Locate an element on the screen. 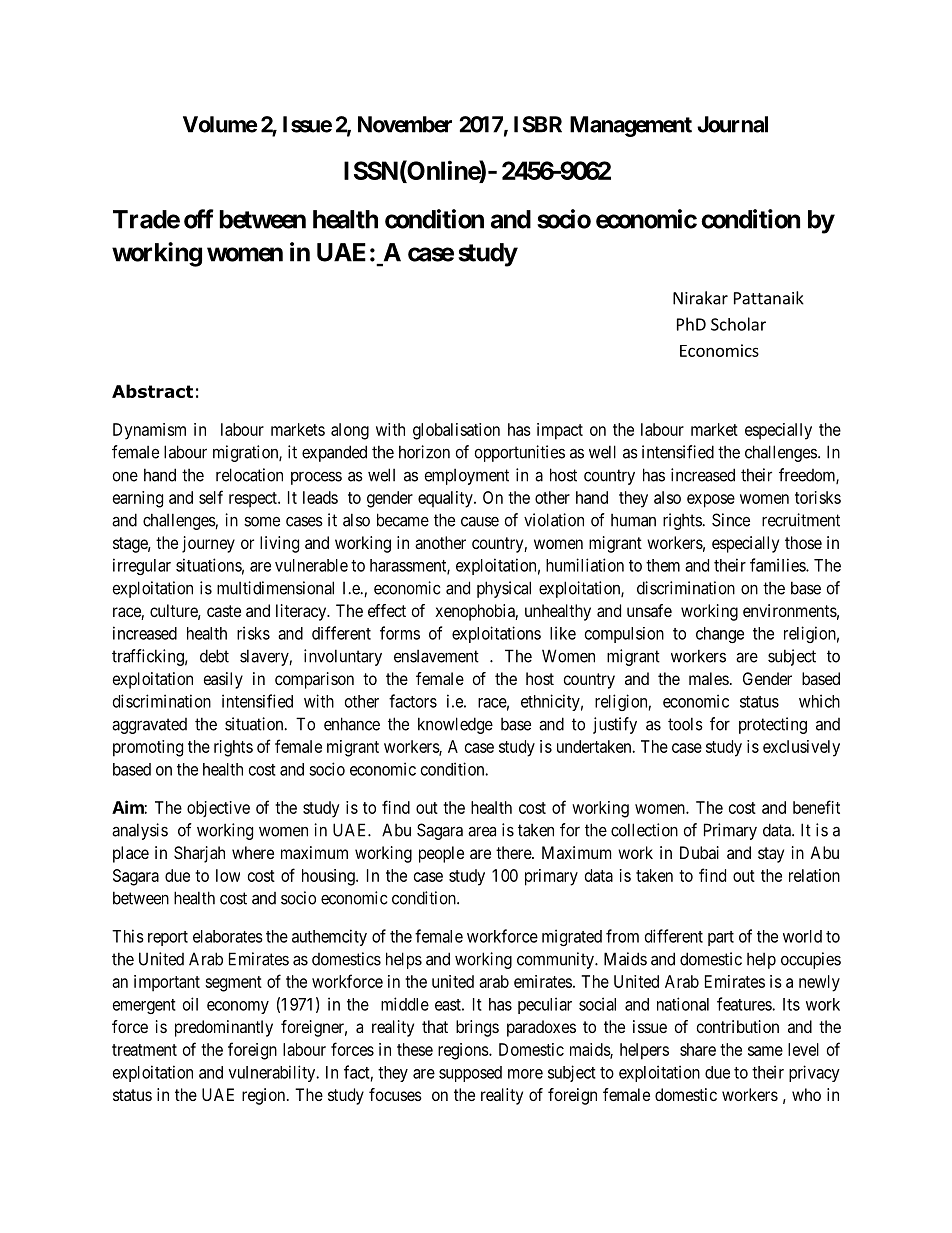 This screenshot has width=952, height=1233. predominantly is located at coordinates (224, 1028).
